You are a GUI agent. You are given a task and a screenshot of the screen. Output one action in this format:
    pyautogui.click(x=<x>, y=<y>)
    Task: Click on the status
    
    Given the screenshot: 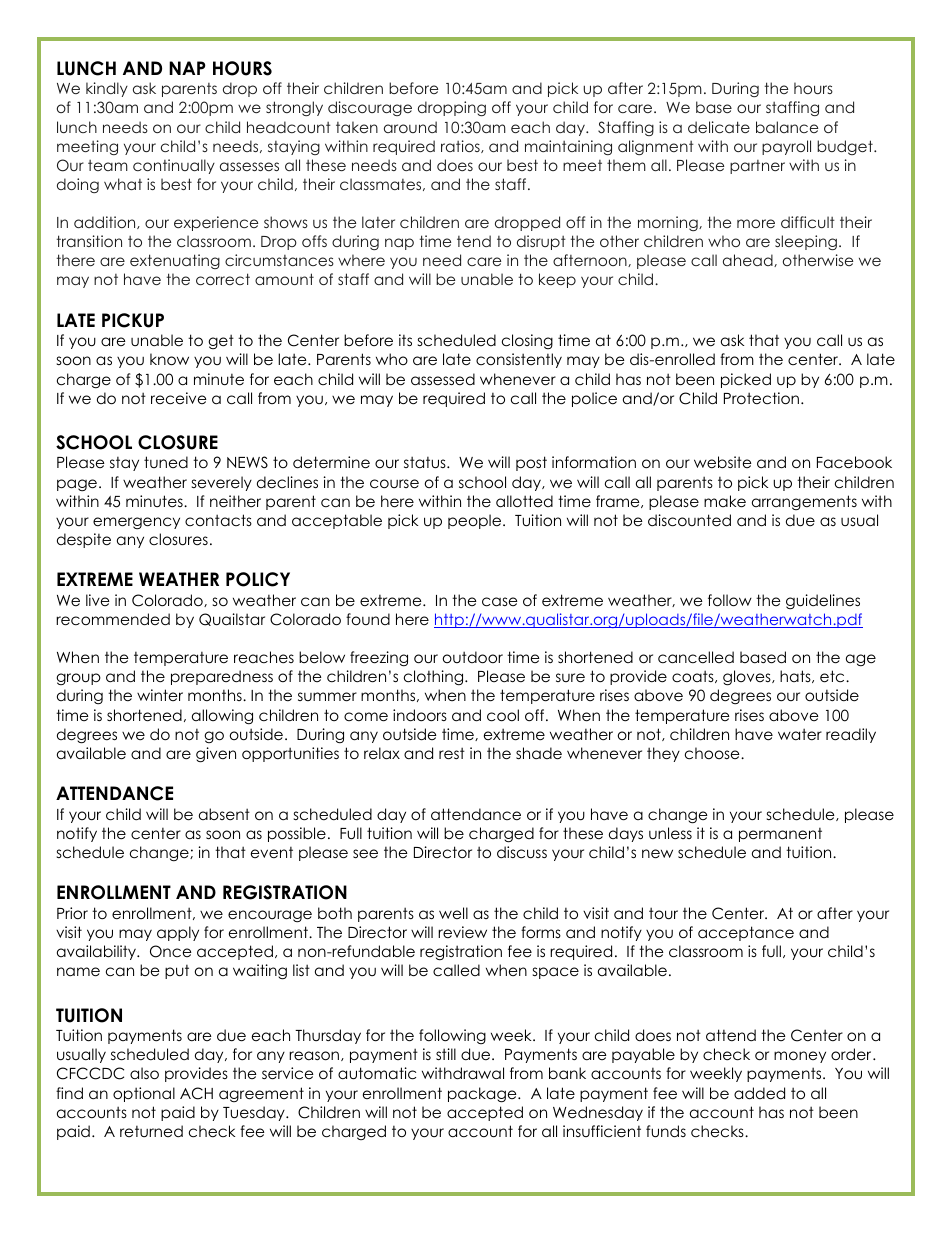 What is the action you would take?
    pyautogui.click(x=426, y=462)
